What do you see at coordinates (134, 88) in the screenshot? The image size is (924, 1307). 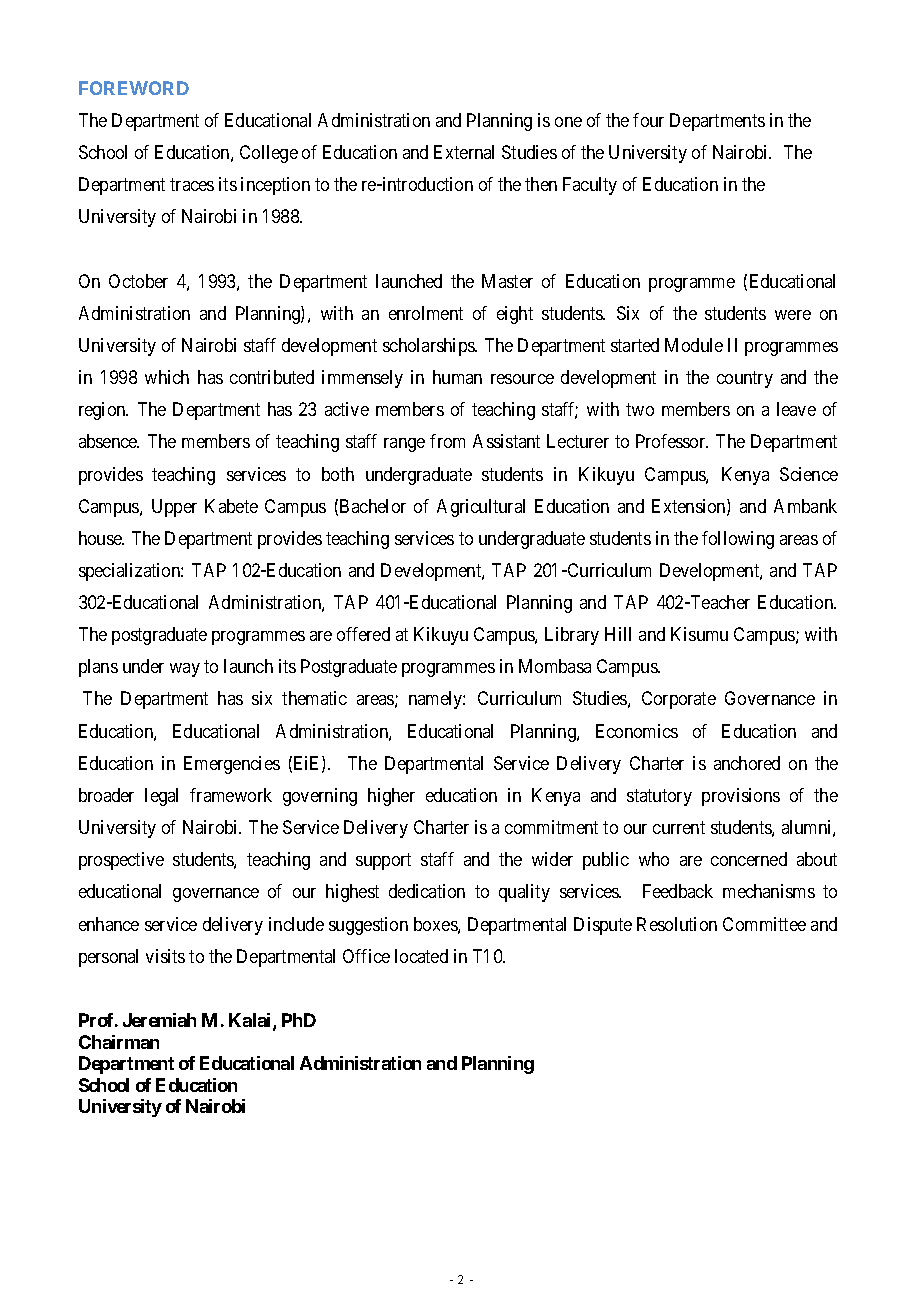 I see `FOREWORD` at bounding box center [134, 88].
